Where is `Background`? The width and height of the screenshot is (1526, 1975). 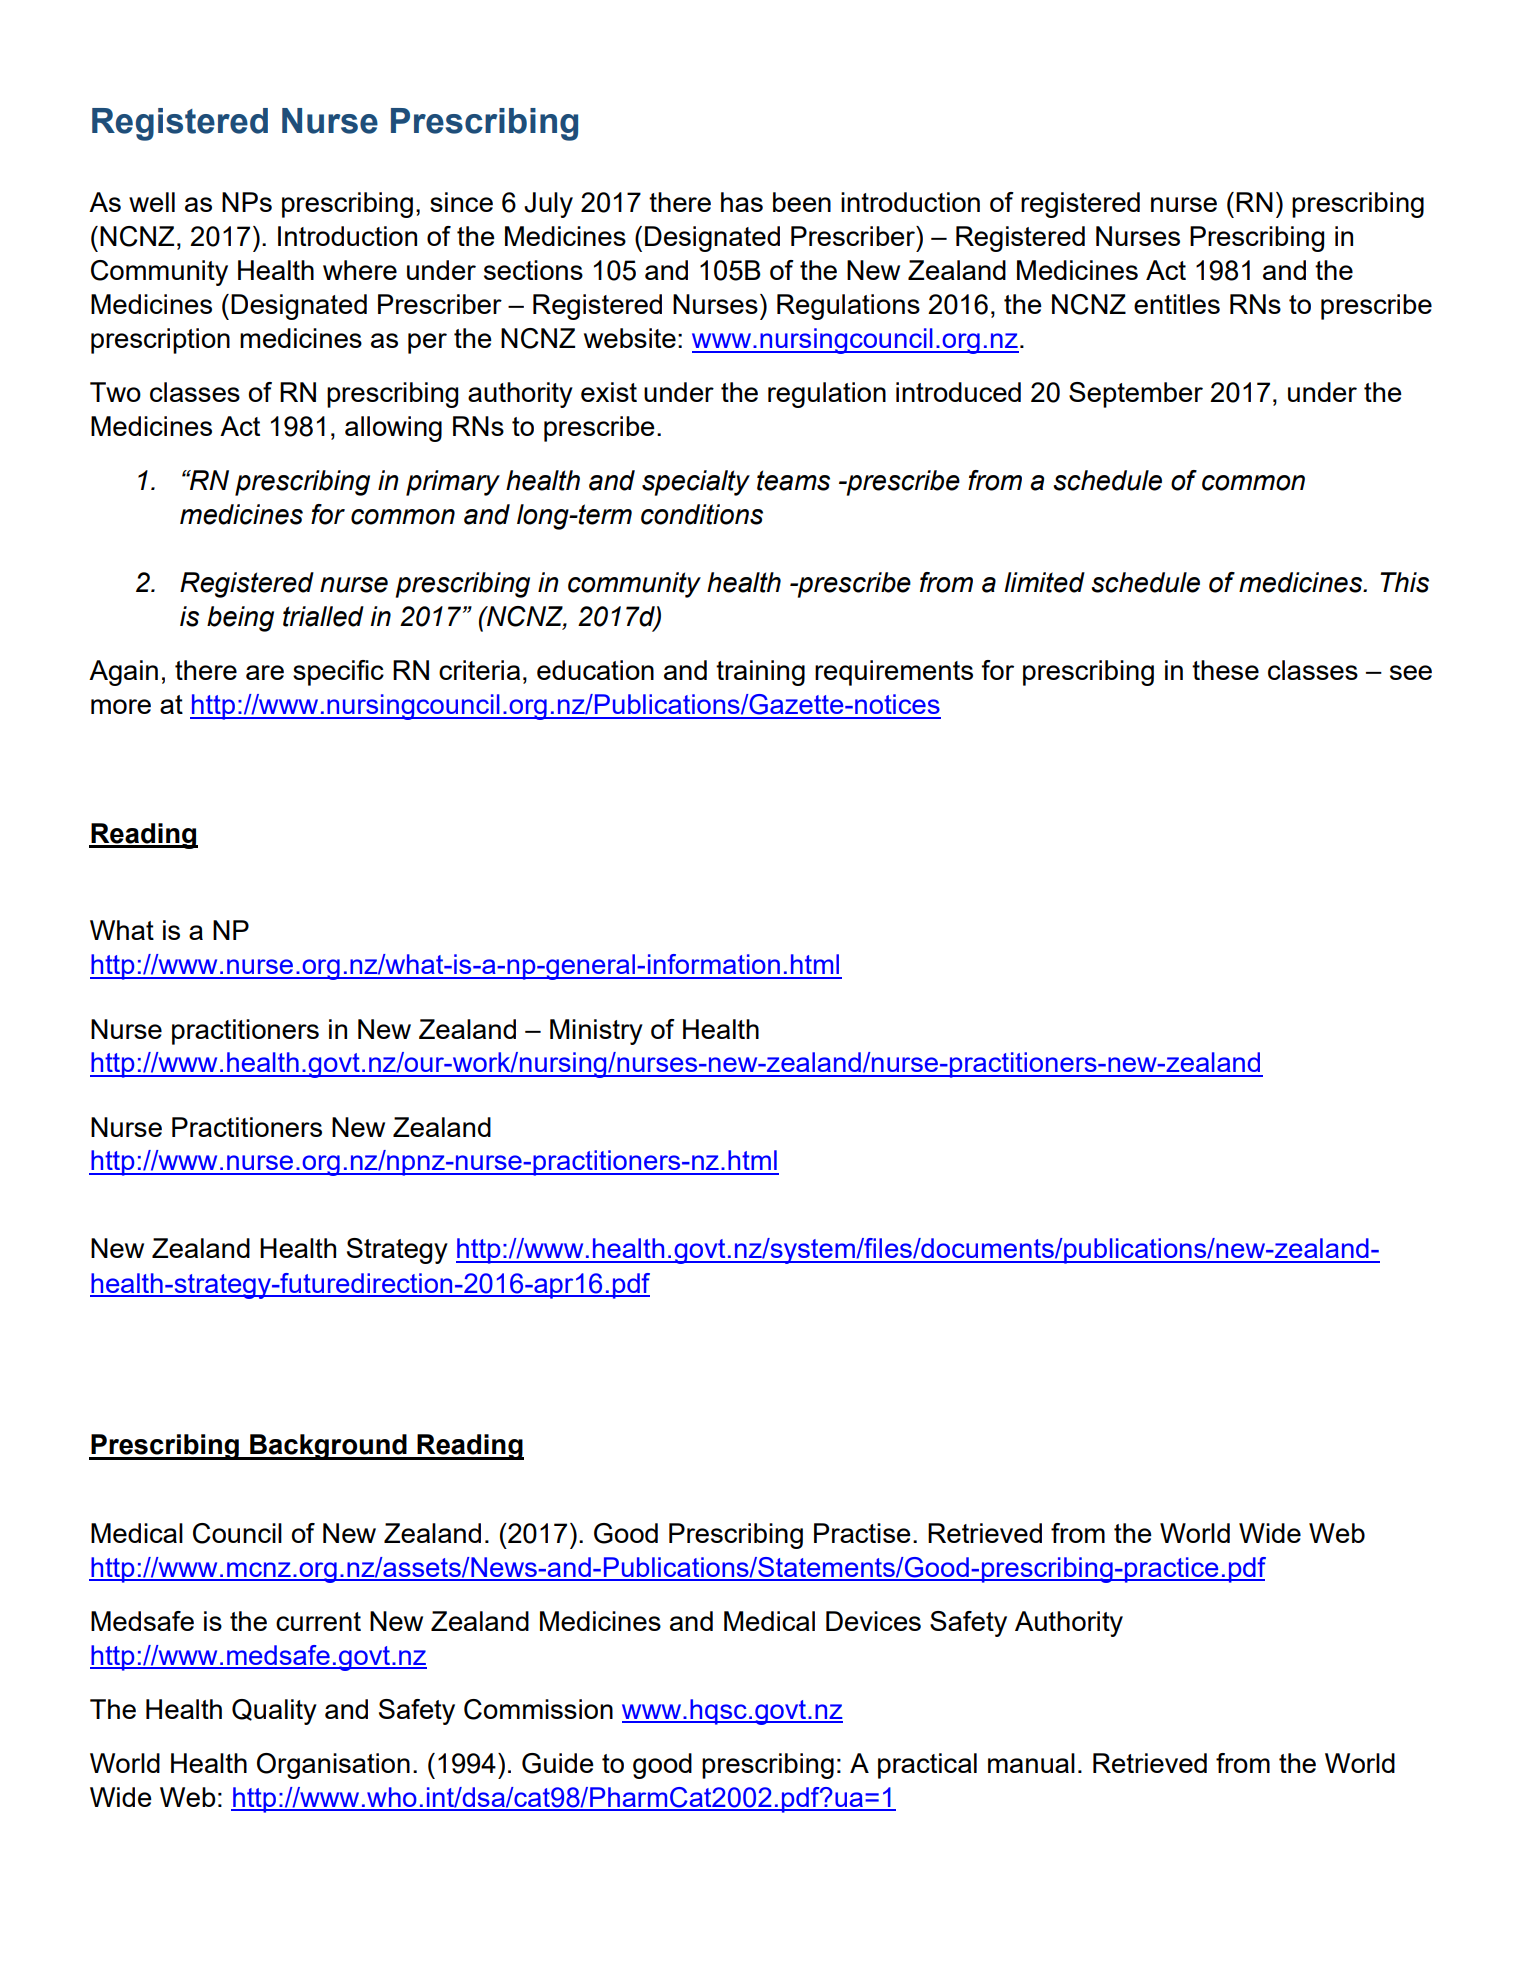
Background is located at coordinates (328, 1447).
